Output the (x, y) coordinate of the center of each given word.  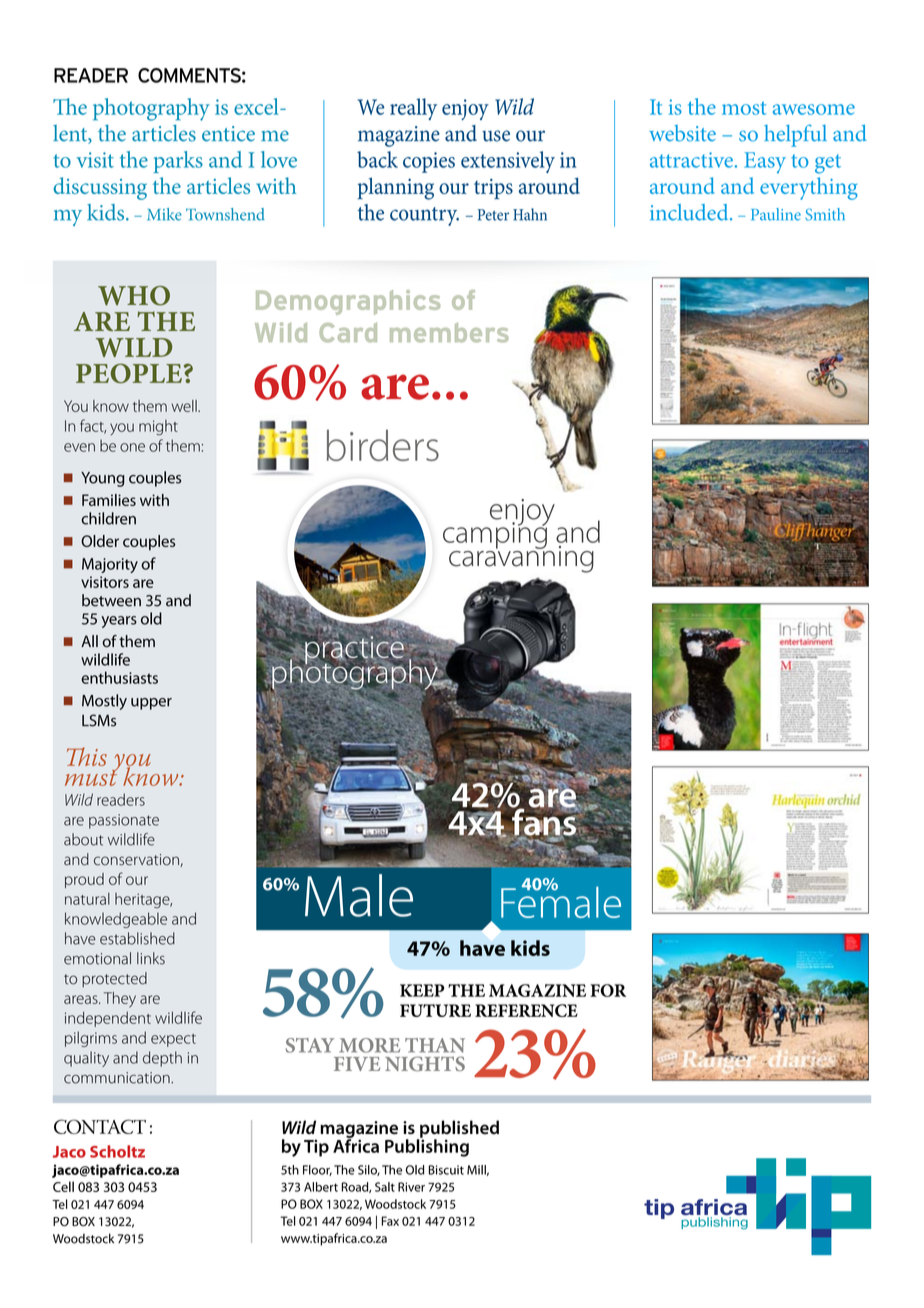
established (137, 938)
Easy (765, 162)
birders (383, 445)
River (411, 1187)
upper (151, 704)
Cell (63, 1186)
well (185, 406)
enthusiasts (119, 677)
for (608, 990)
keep (422, 990)
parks (178, 162)
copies (429, 162)
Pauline (776, 214)
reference (526, 1010)
